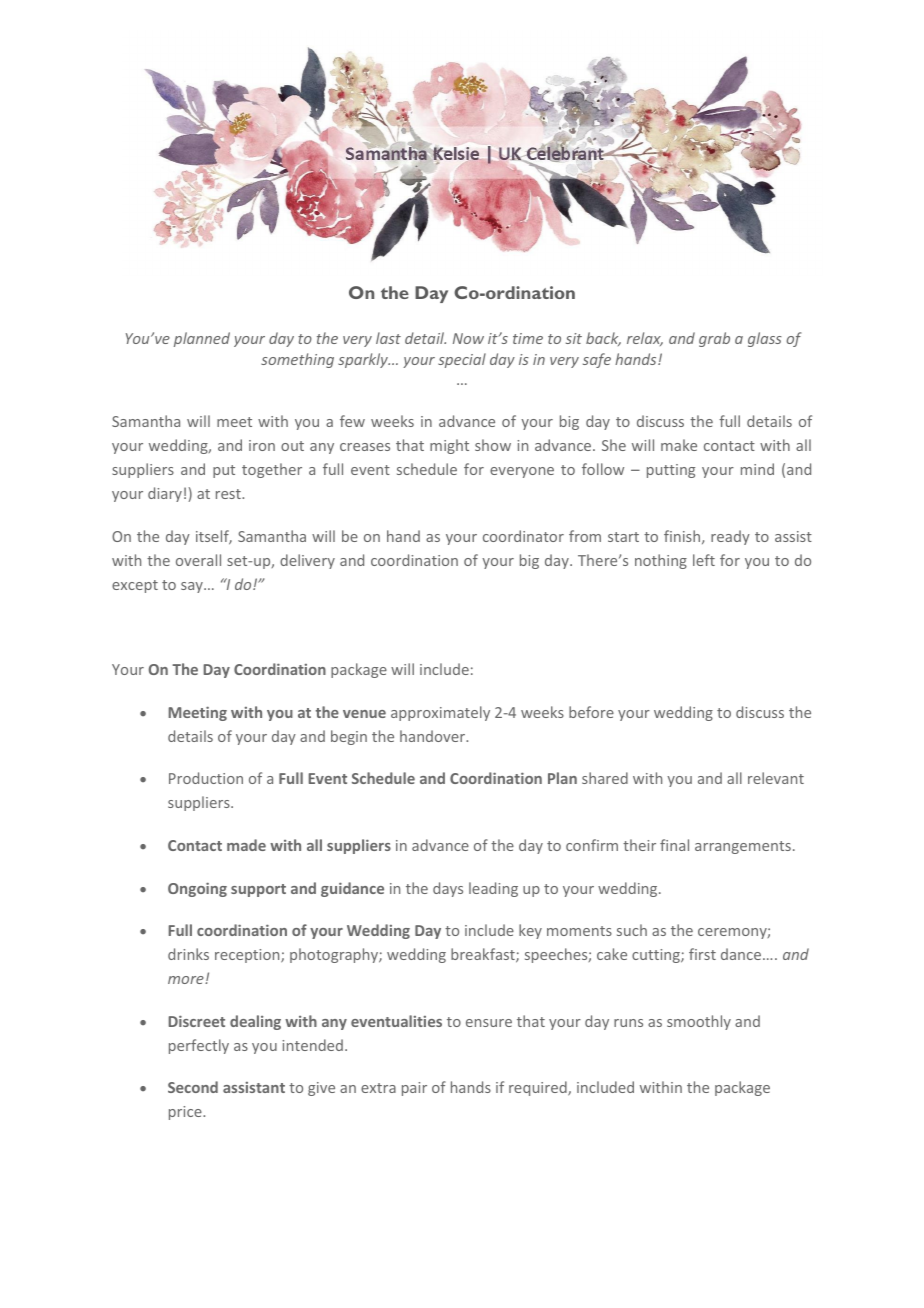  What do you see at coordinates (414, 1089) in the screenshot?
I see `pair` at bounding box center [414, 1089].
